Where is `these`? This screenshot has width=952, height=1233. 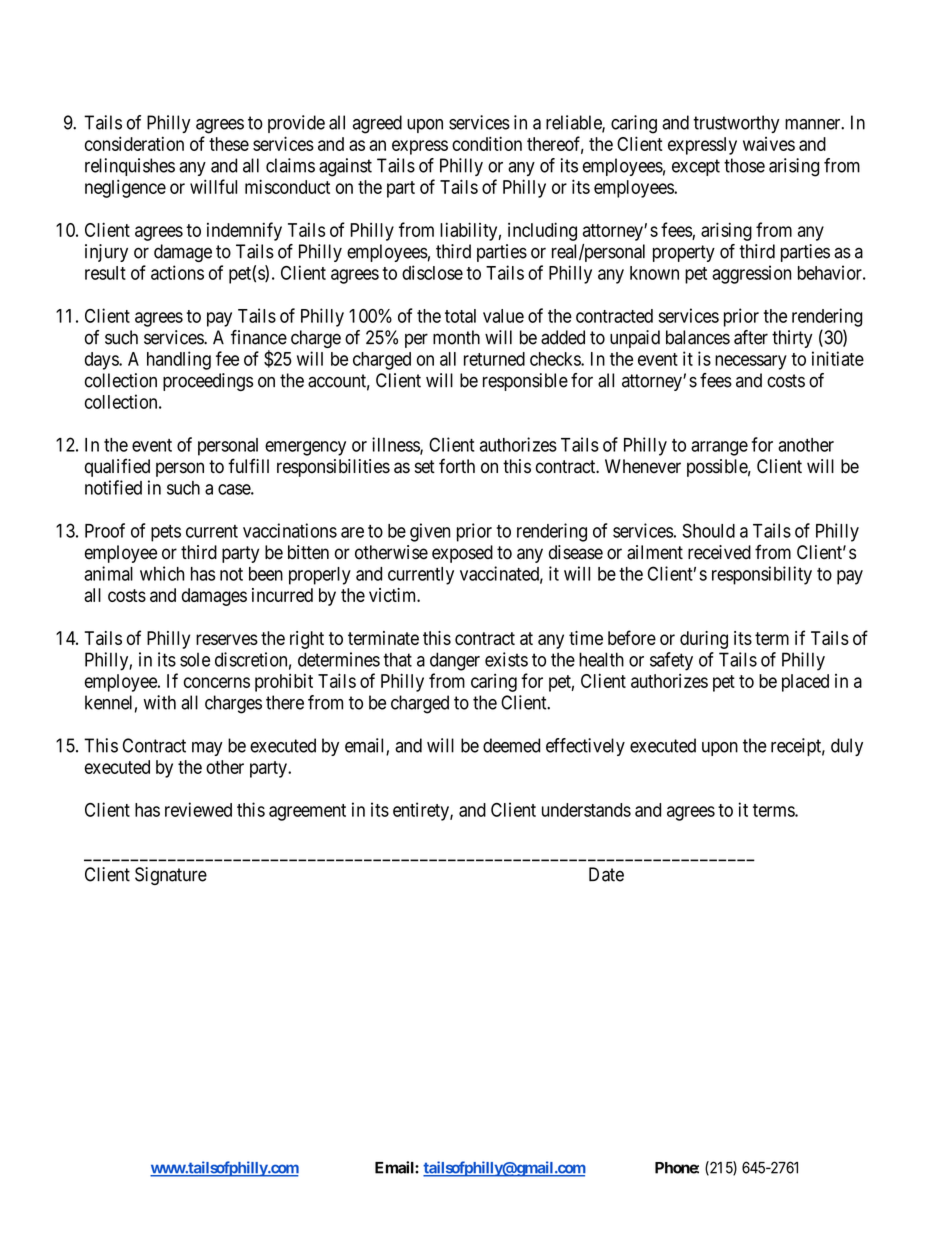 these is located at coordinates (229, 144).
